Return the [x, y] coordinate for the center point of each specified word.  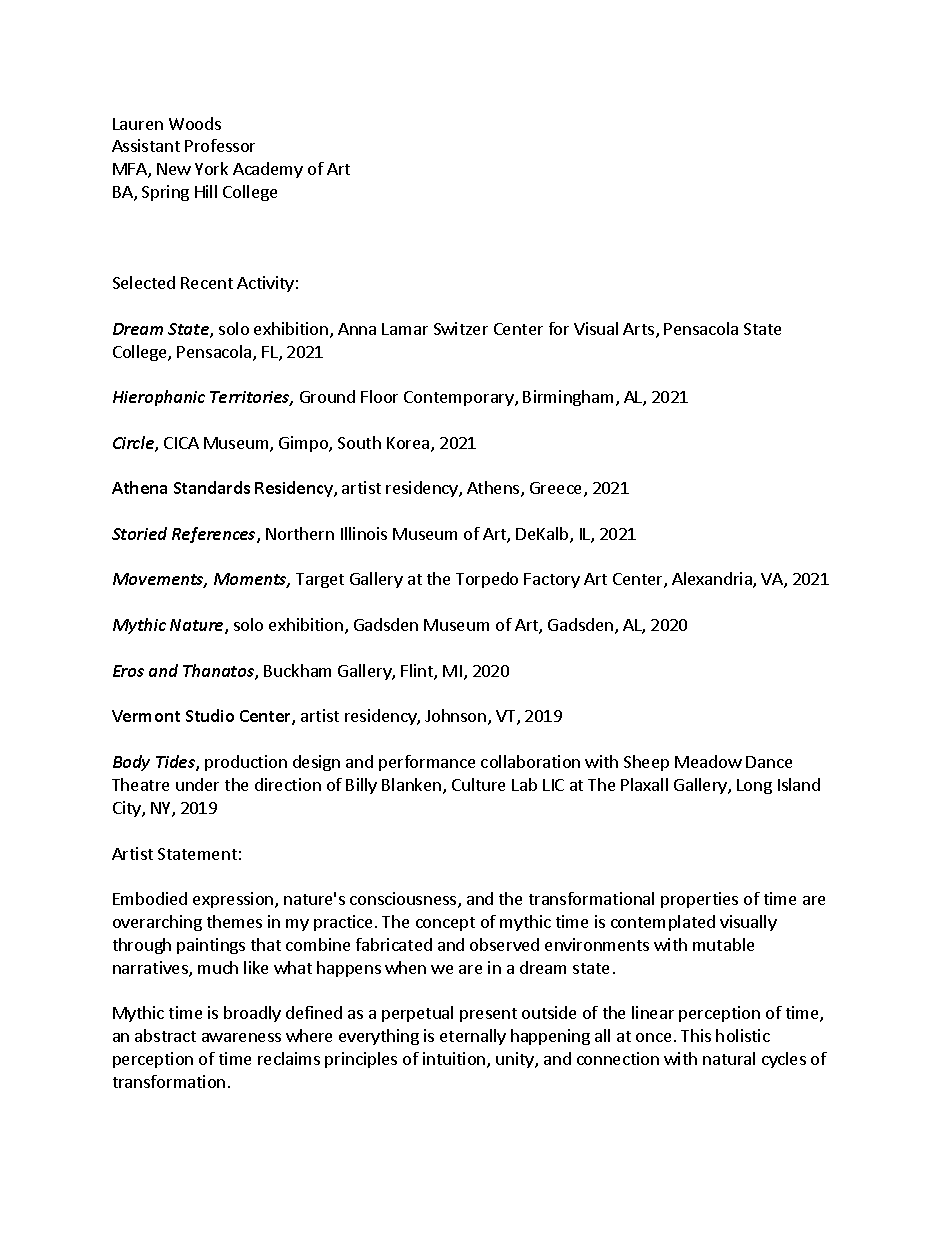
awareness [241, 1037]
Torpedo [487, 580]
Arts [640, 330]
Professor [220, 145]
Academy [268, 170]
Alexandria [713, 580]
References [215, 535]
